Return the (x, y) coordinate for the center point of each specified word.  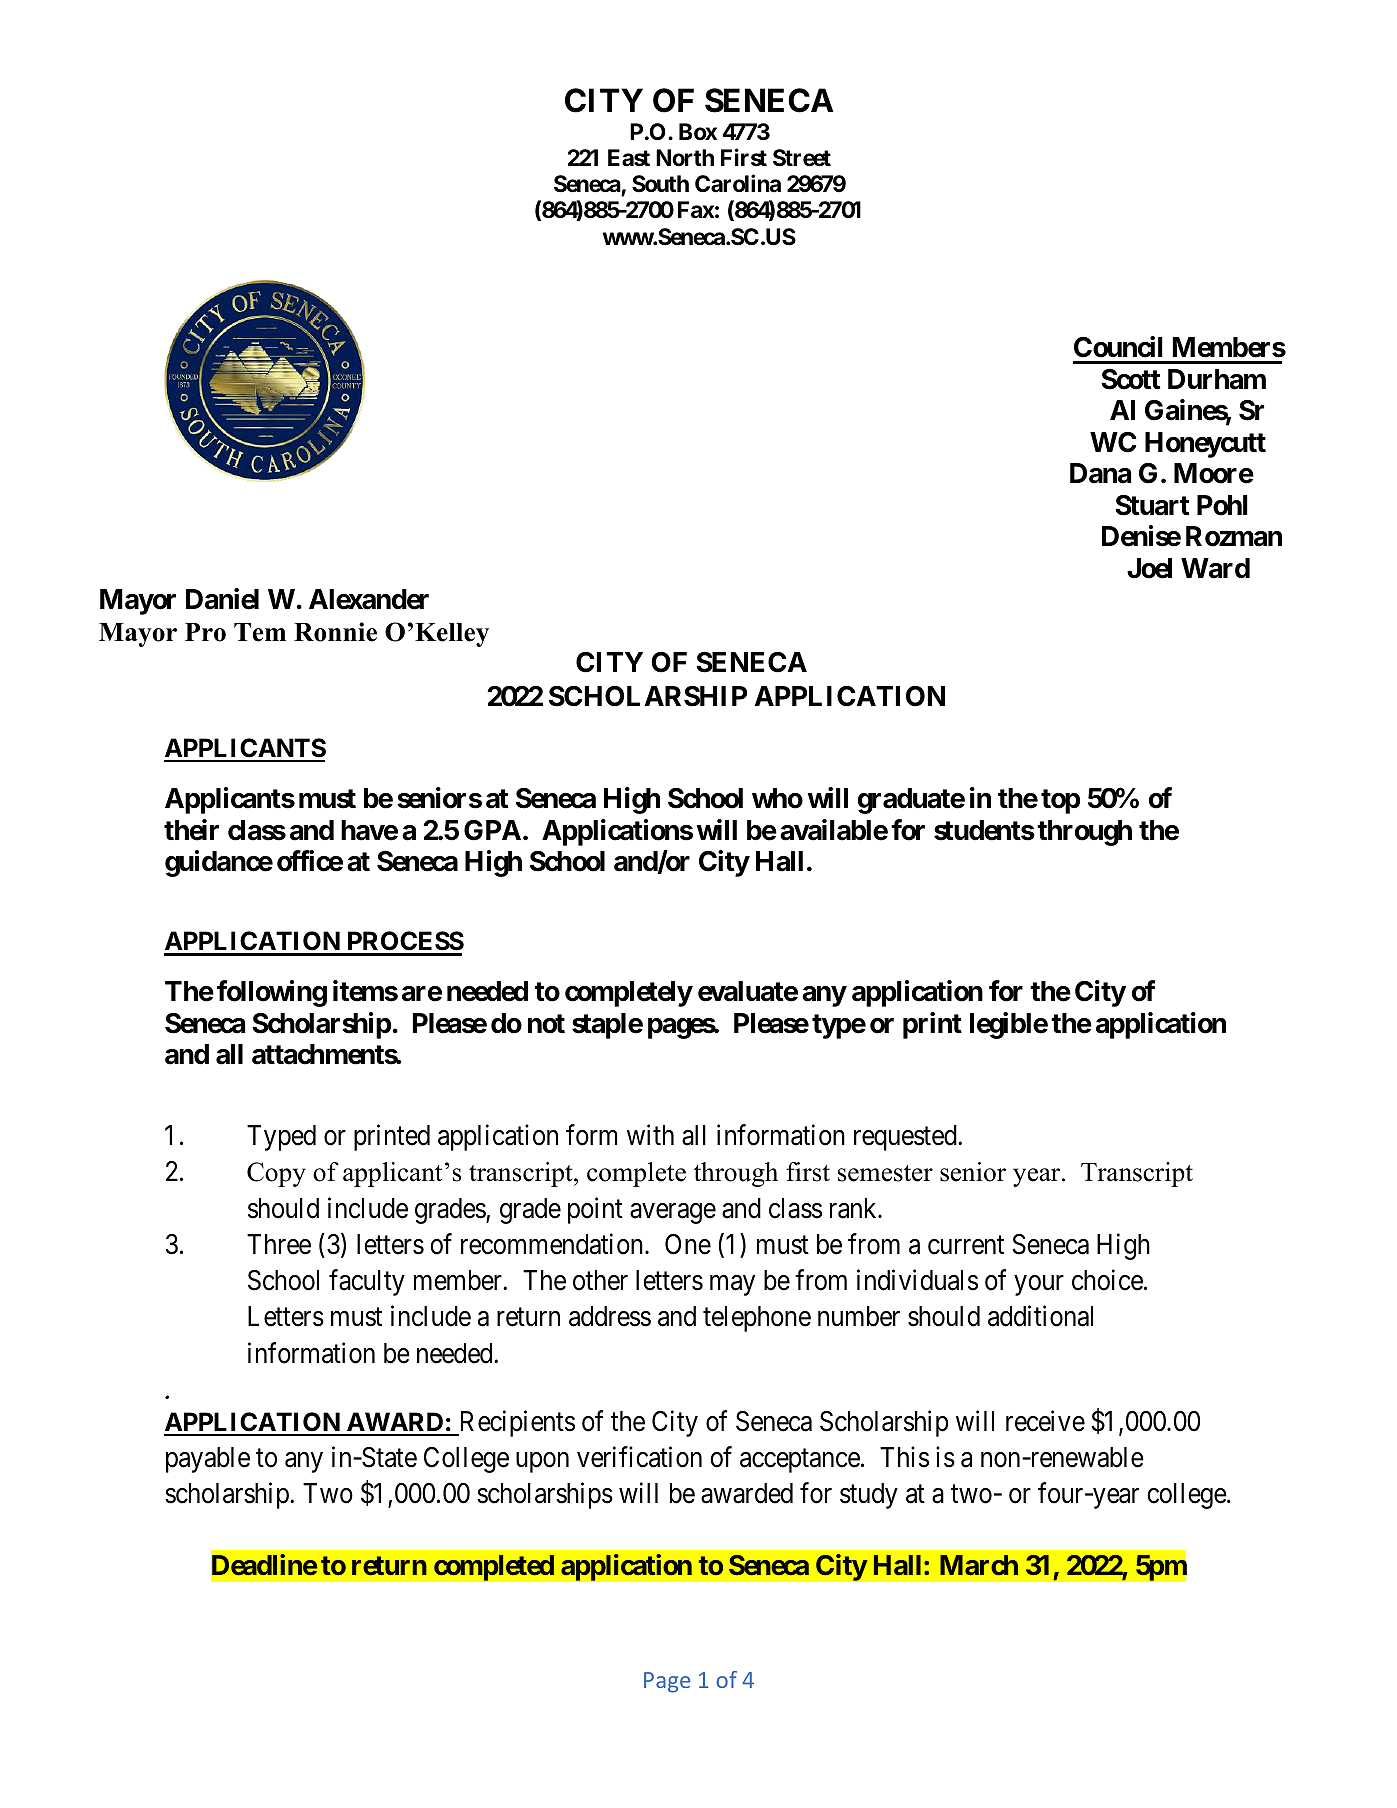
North (685, 158)
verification (639, 1457)
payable (208, 1460)
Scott (1130, 379)
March (979, 1565)
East (629, 158)
